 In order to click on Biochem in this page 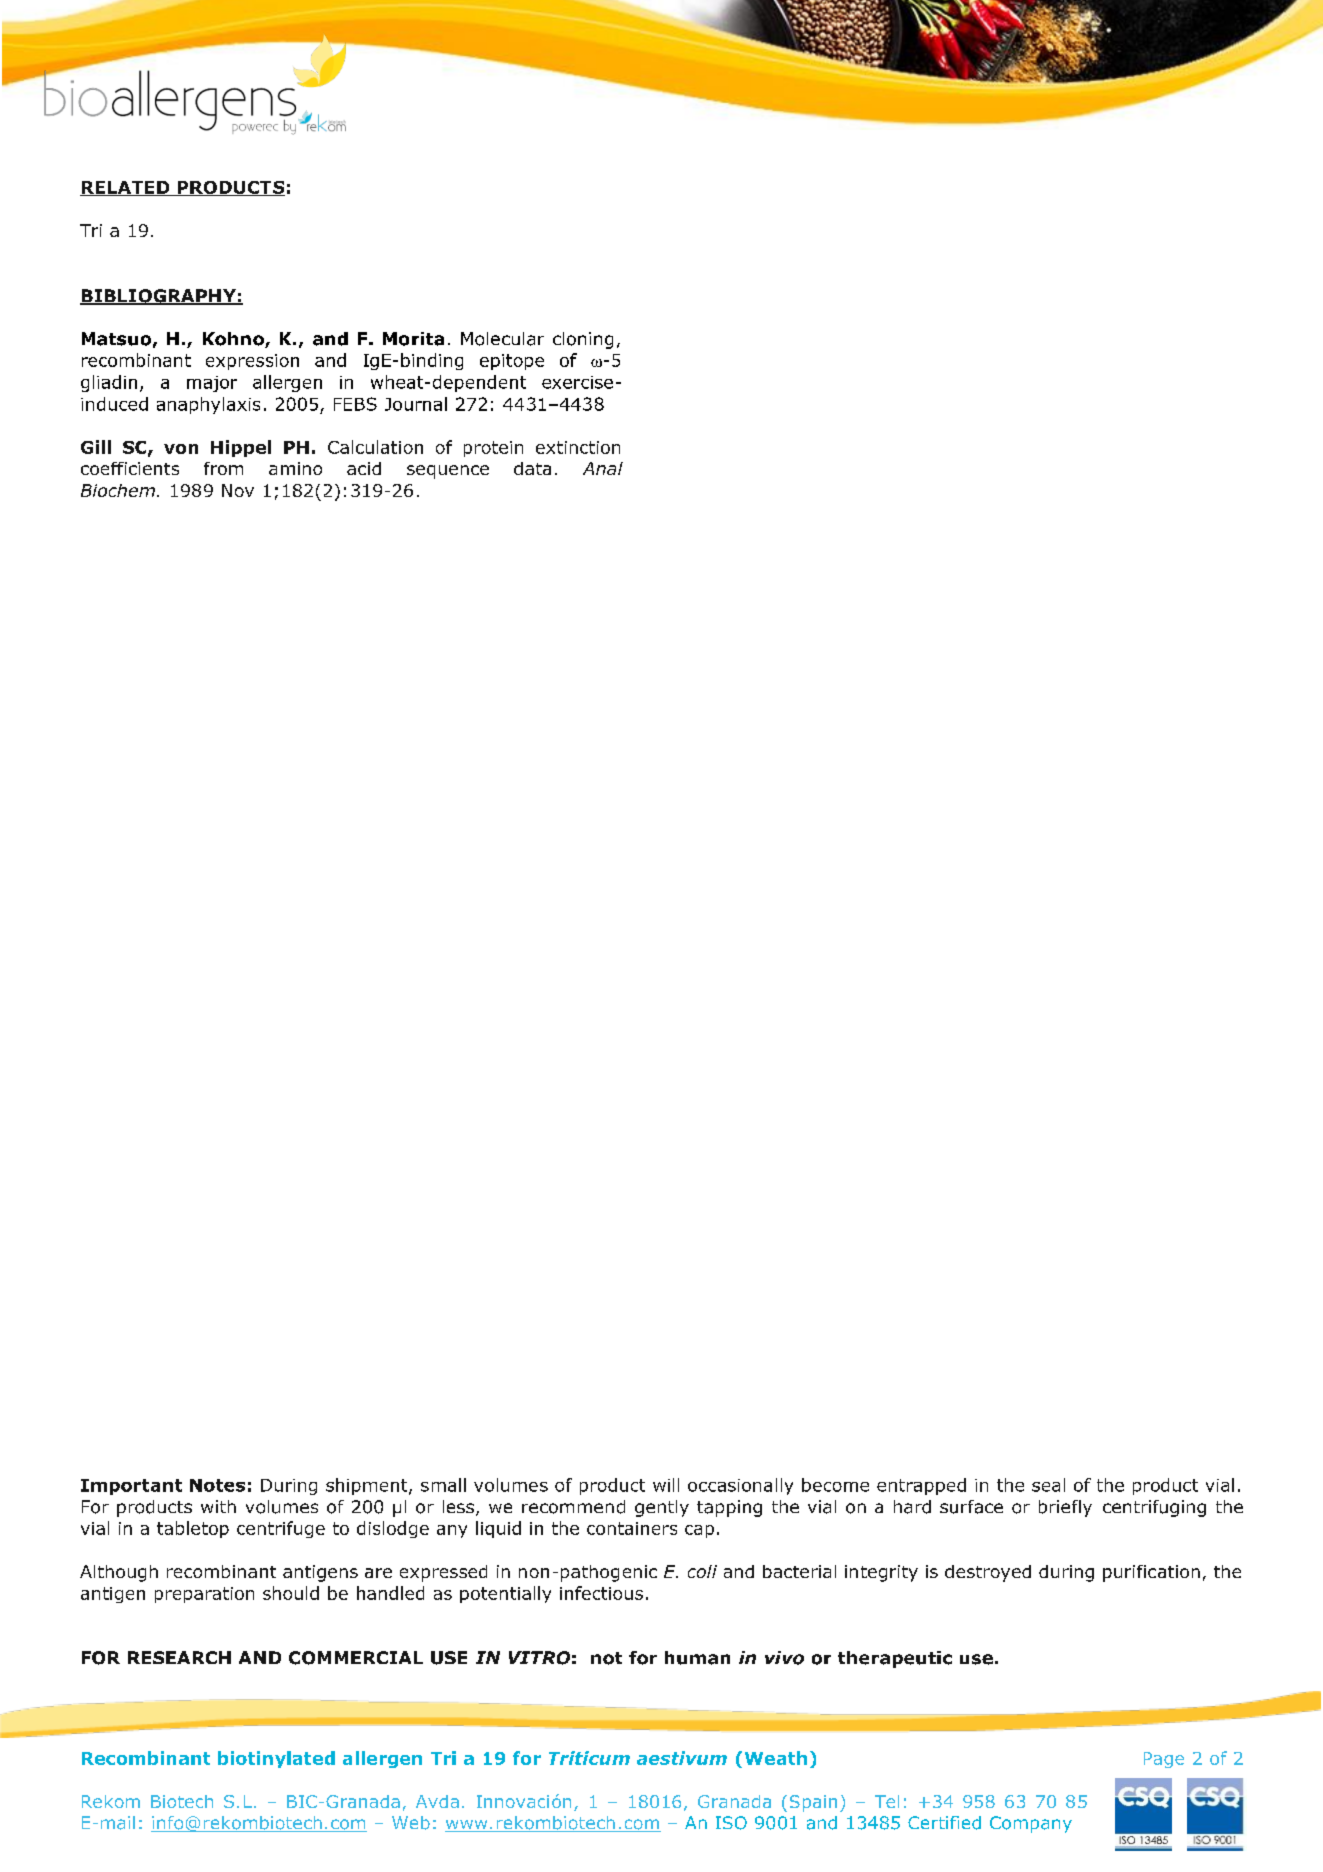, I will do `click(118, 490)`.
